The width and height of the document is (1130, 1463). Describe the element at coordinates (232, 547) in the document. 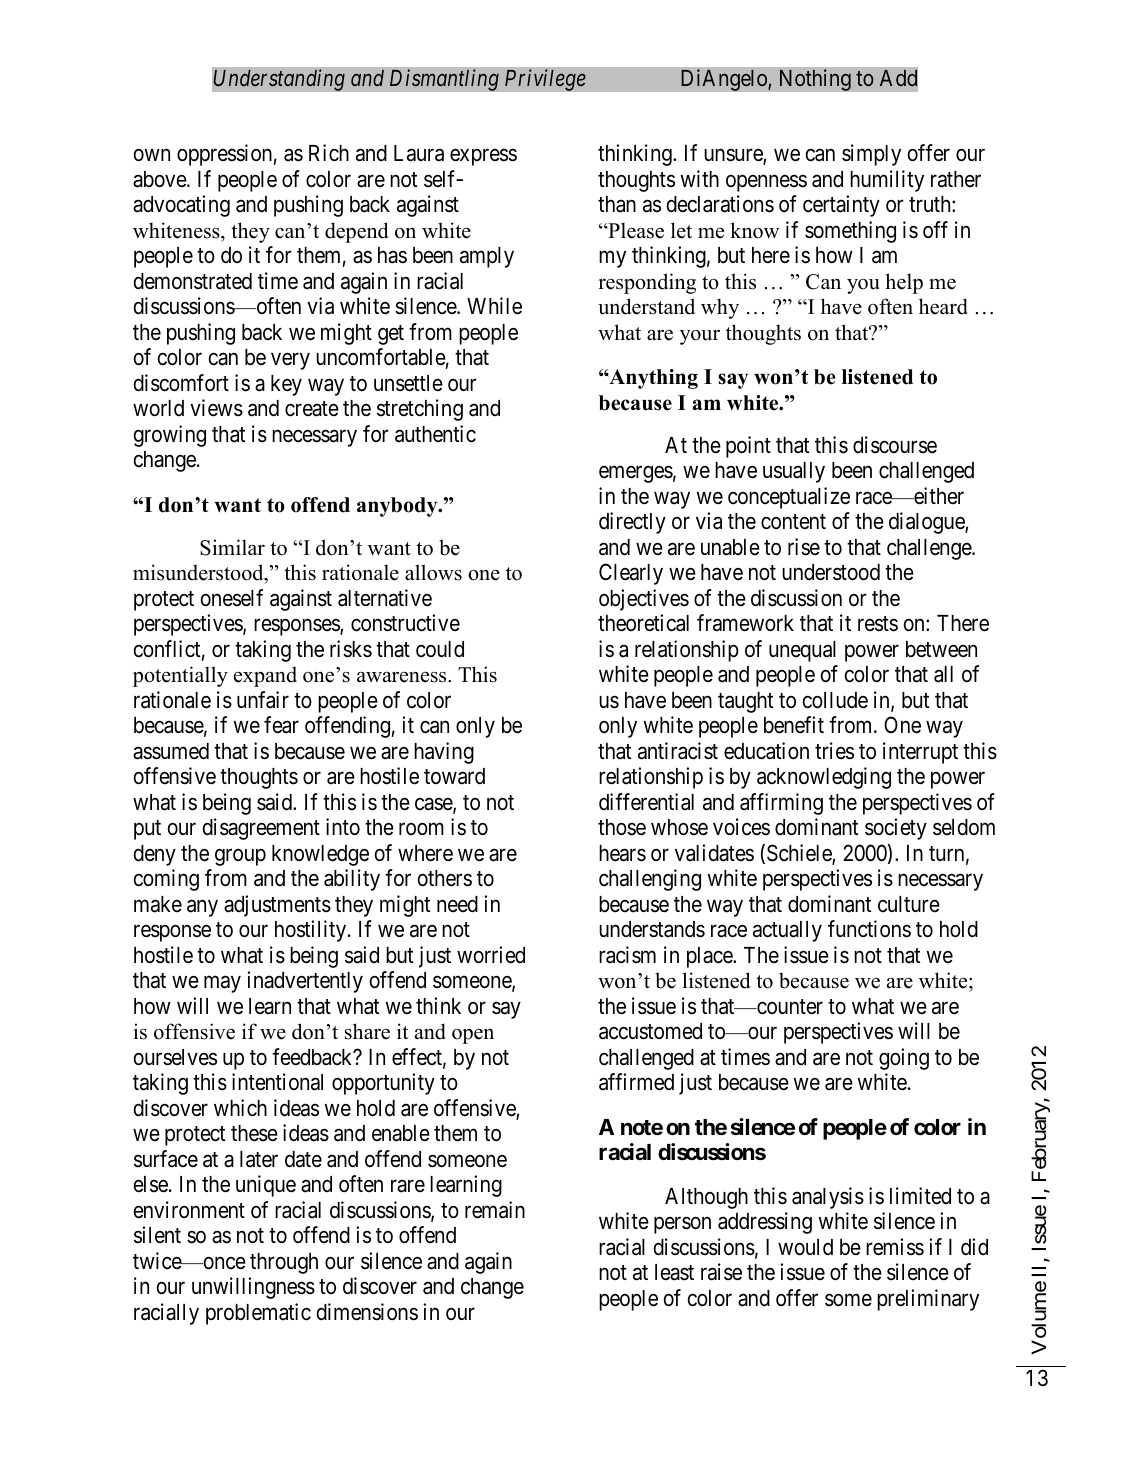

I see `Similar` at that location.
